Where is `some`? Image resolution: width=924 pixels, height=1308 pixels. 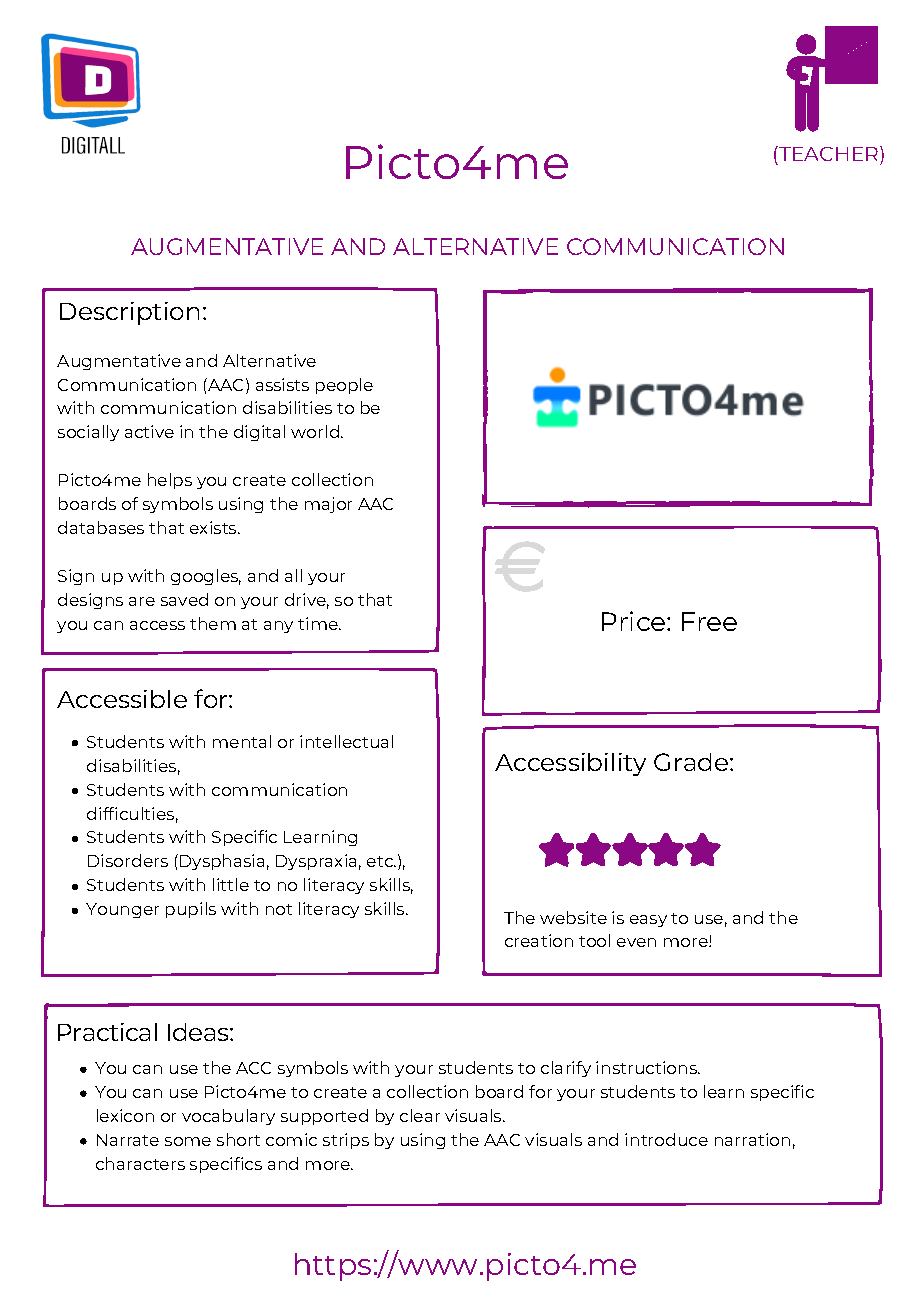
some is located at coordinates (188, 1141).
